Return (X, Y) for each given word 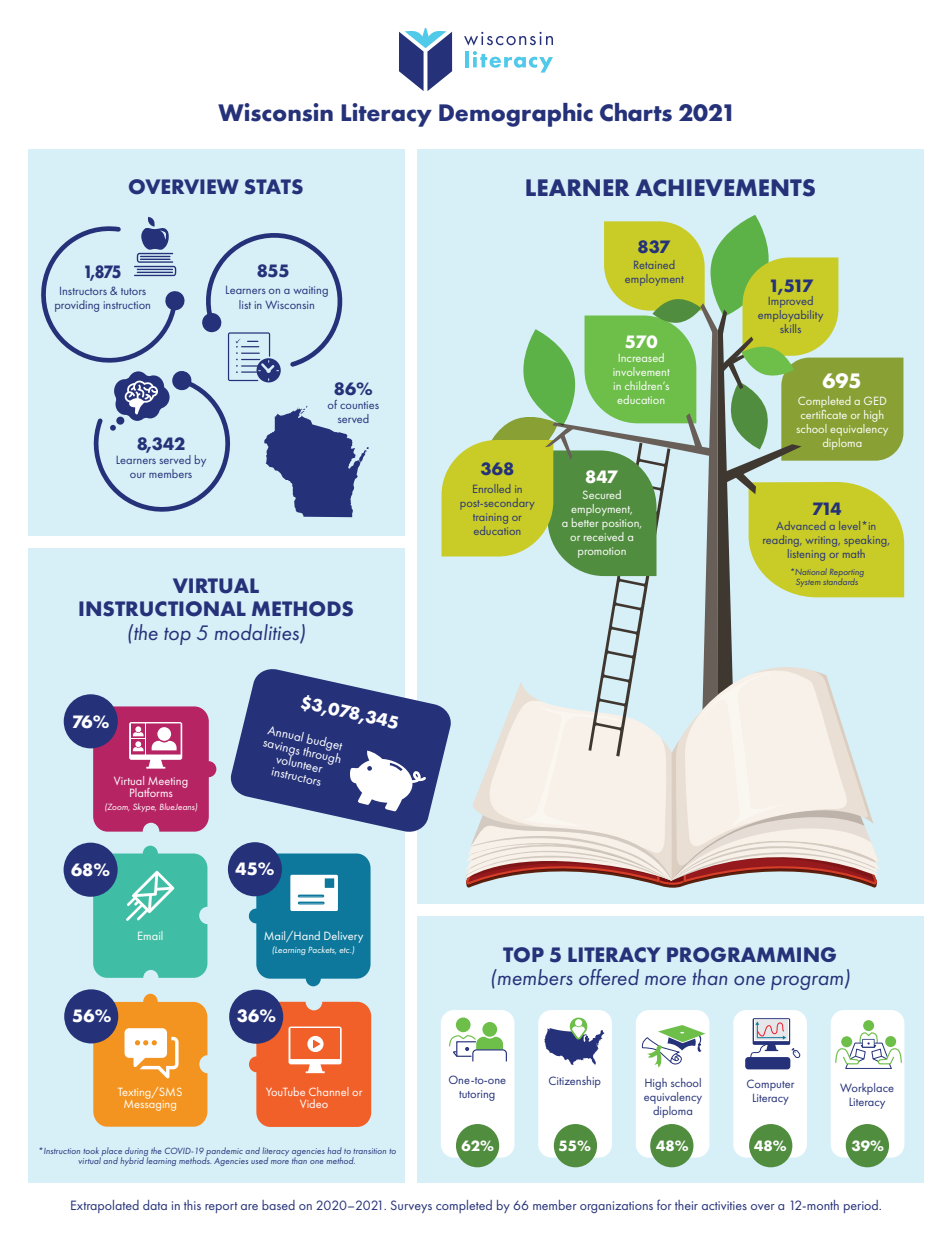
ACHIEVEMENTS (725, 188)
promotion (602, 552)
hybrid (133, 1160)
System (808, 582)
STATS (273, 187)
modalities (258, 633)
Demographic (516, 115)
